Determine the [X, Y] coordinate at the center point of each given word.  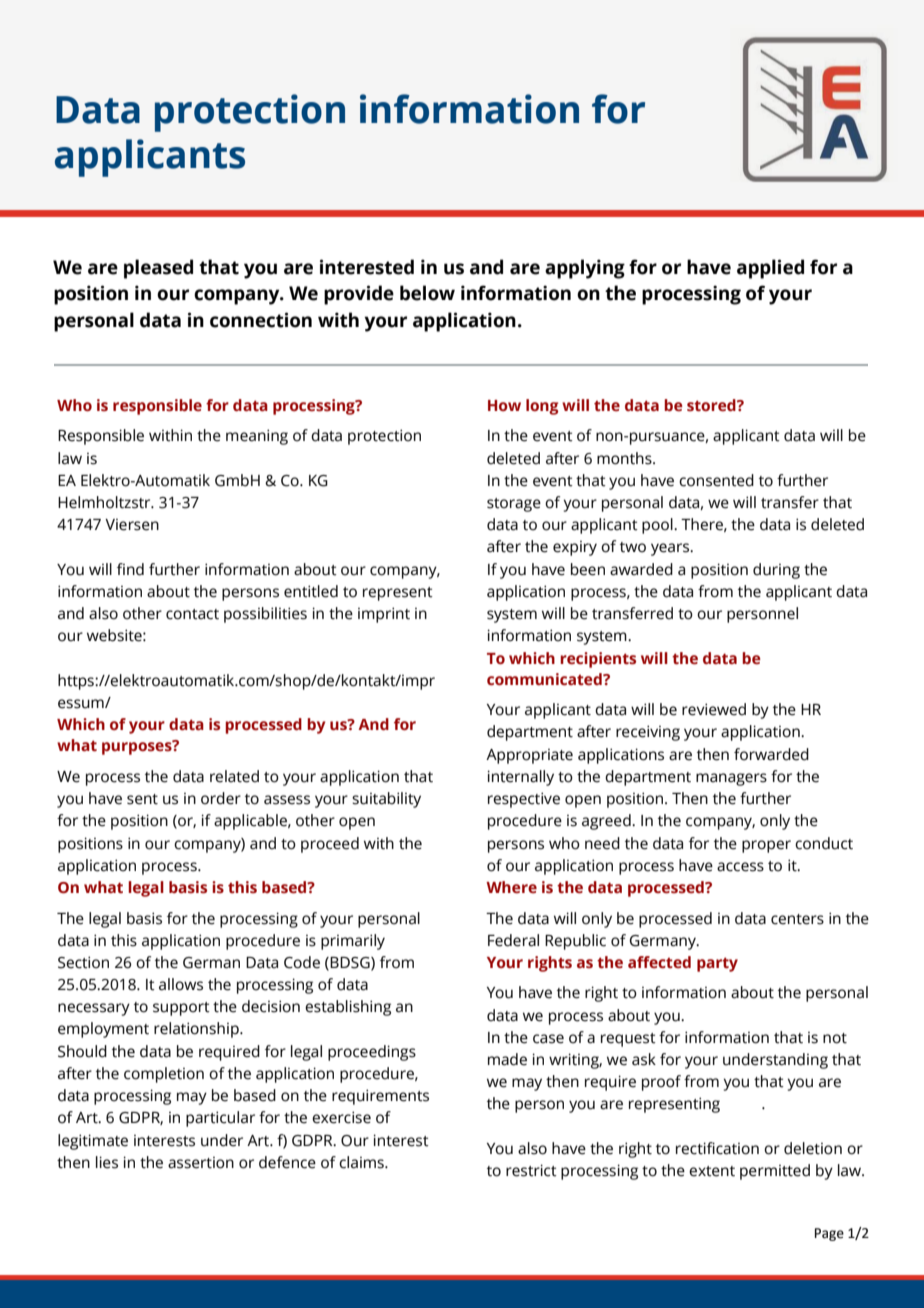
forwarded [771, 754]
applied [770, 269]
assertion [201, 1163]
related [234, 776]
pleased [158, 269]
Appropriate [529, 756]
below [427, 293]
